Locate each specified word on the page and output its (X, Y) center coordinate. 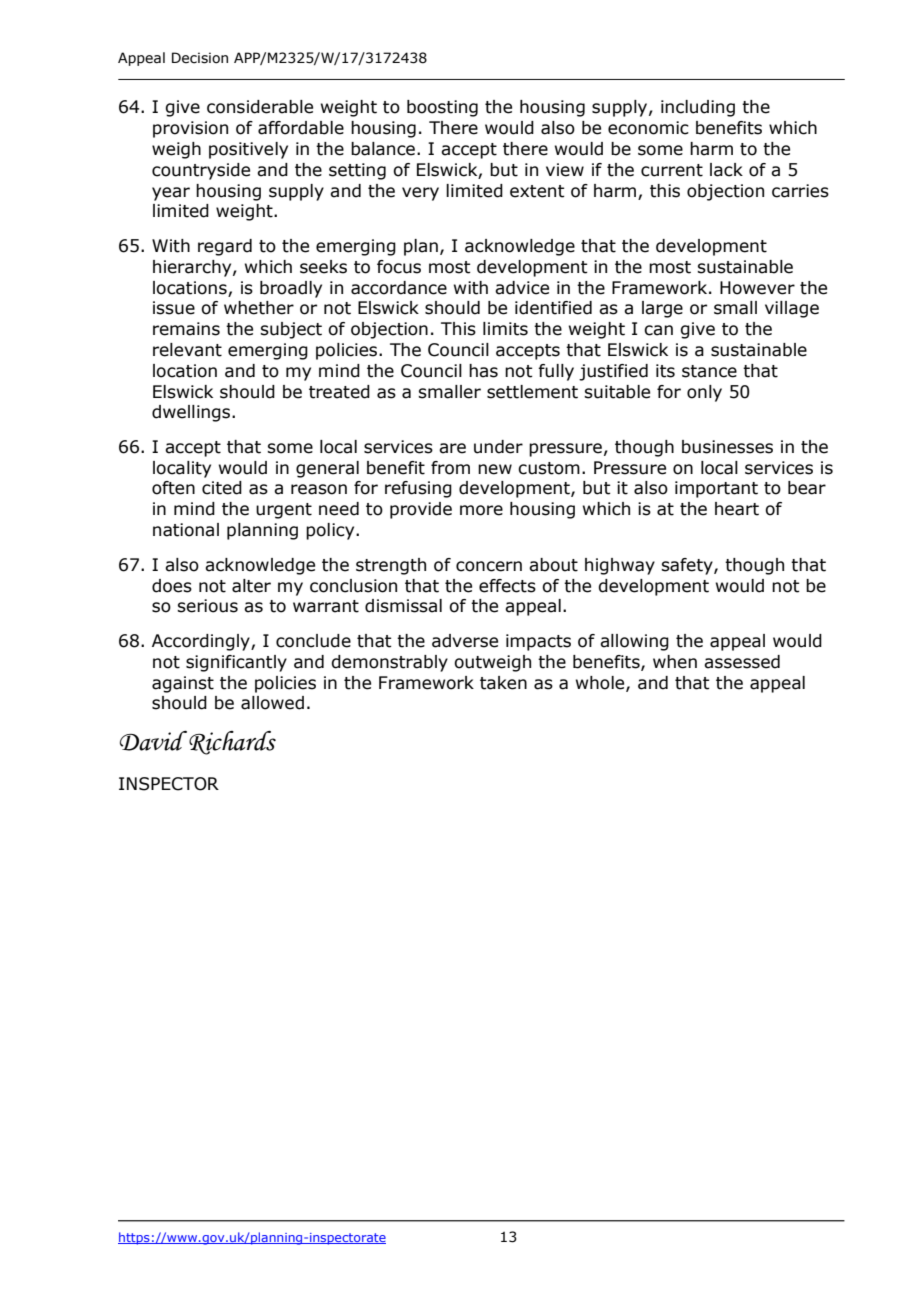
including (698, 108)
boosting (442, 108)
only (704, 393)
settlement (532, 392)
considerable (260, 107)
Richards (232, 742)
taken (503, 683)
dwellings (192, 413)
